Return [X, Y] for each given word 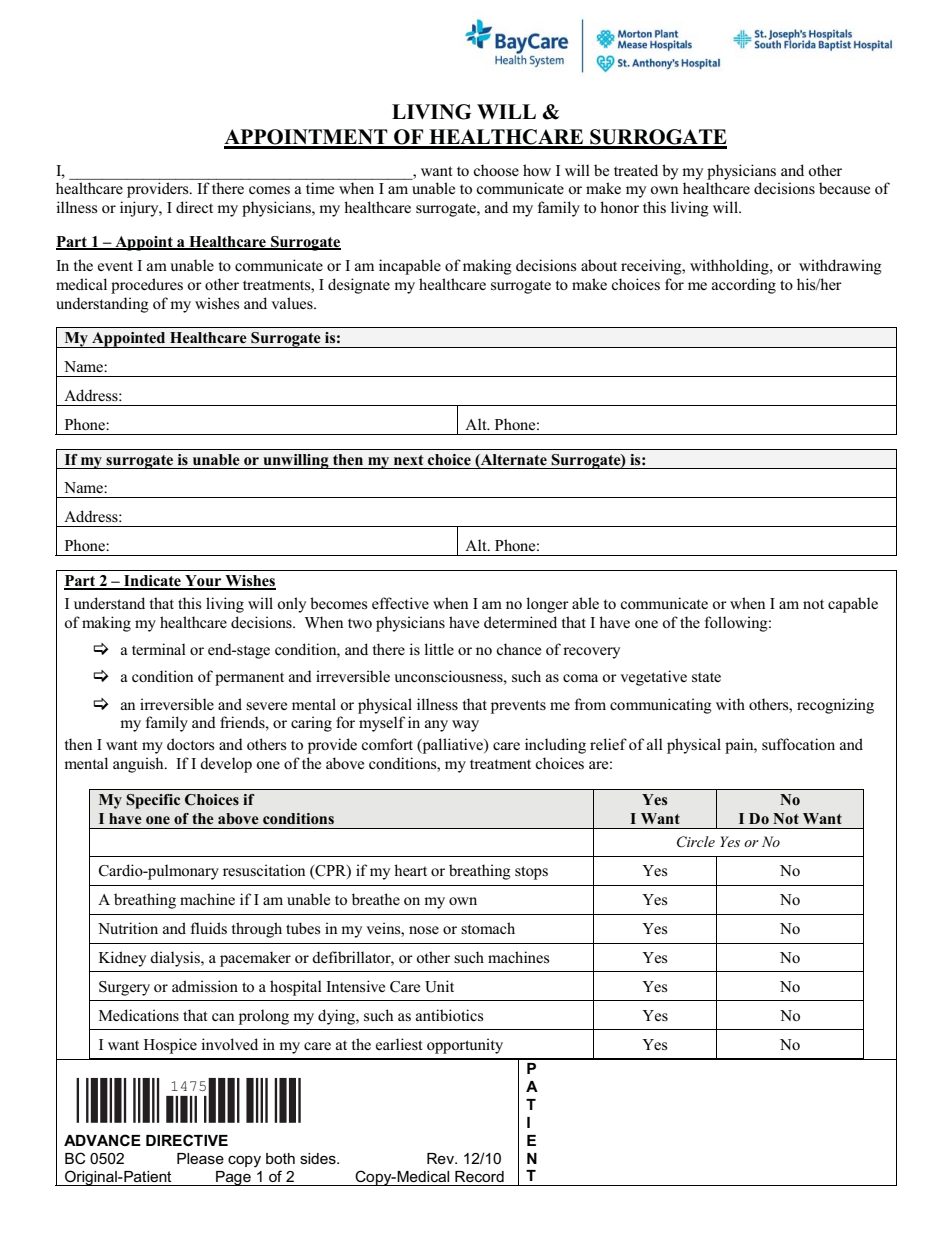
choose [496, 170]
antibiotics [449, 1015]
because [844, 188]
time [320, 188]
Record [479, 1176]
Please [200, 1158]
